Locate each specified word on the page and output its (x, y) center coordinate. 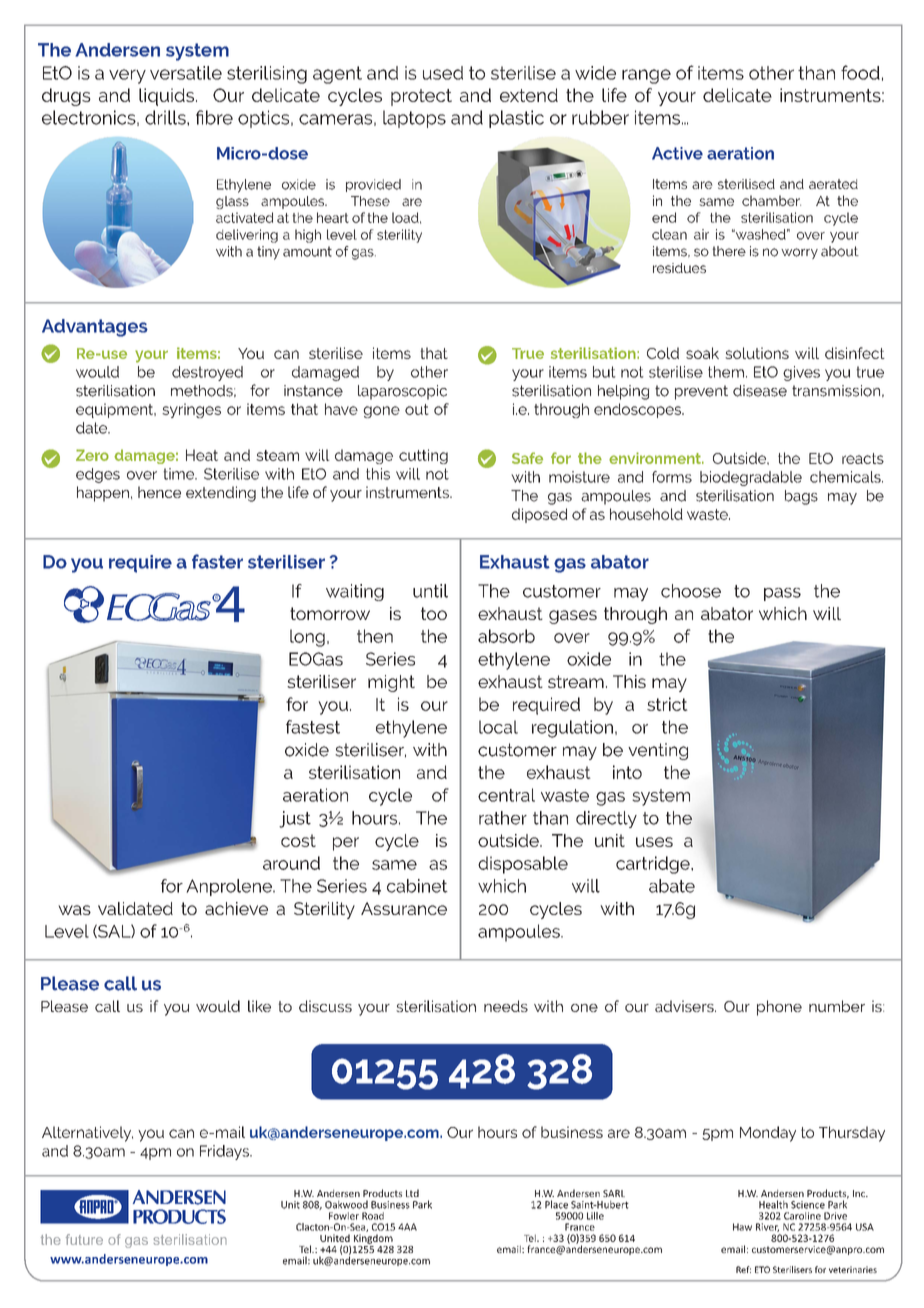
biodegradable (751, 478)
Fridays (225, 1152)
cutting (423, 456)
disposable (523, 865)
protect (421, 97)
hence (159, 492)
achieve (236, 908)
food (860, 72)
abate (672, 886)
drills (166, 117)
